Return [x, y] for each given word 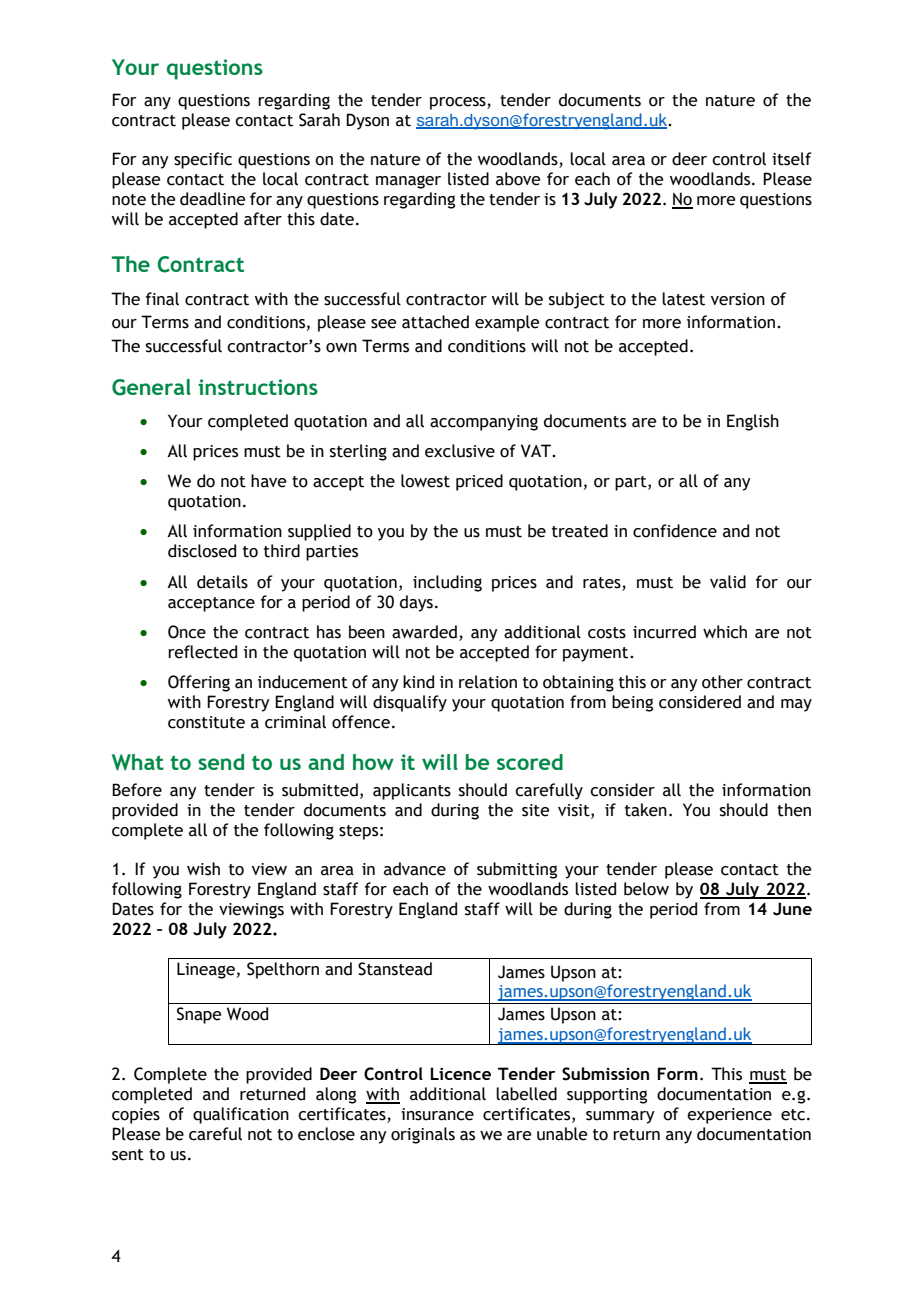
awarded [424, 632]
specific [203, 160]
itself [792, 159]
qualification [241, 1115]
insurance [437, 1114]
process [459, 103]
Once [187, 632]
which [725, 632]
